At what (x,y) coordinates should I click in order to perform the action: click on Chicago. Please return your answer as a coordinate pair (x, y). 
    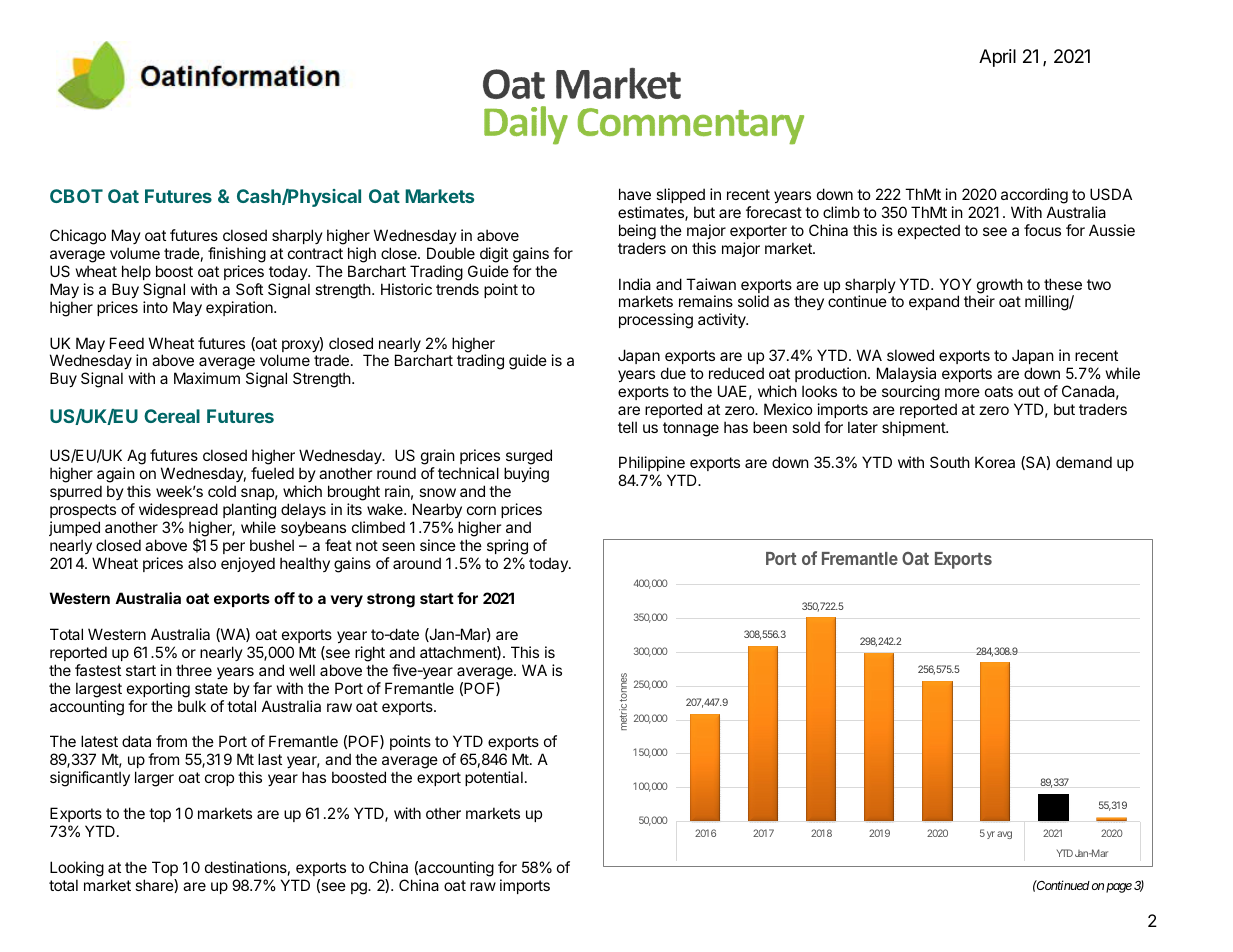
    Looking at the image, I should click on (78, 237).
